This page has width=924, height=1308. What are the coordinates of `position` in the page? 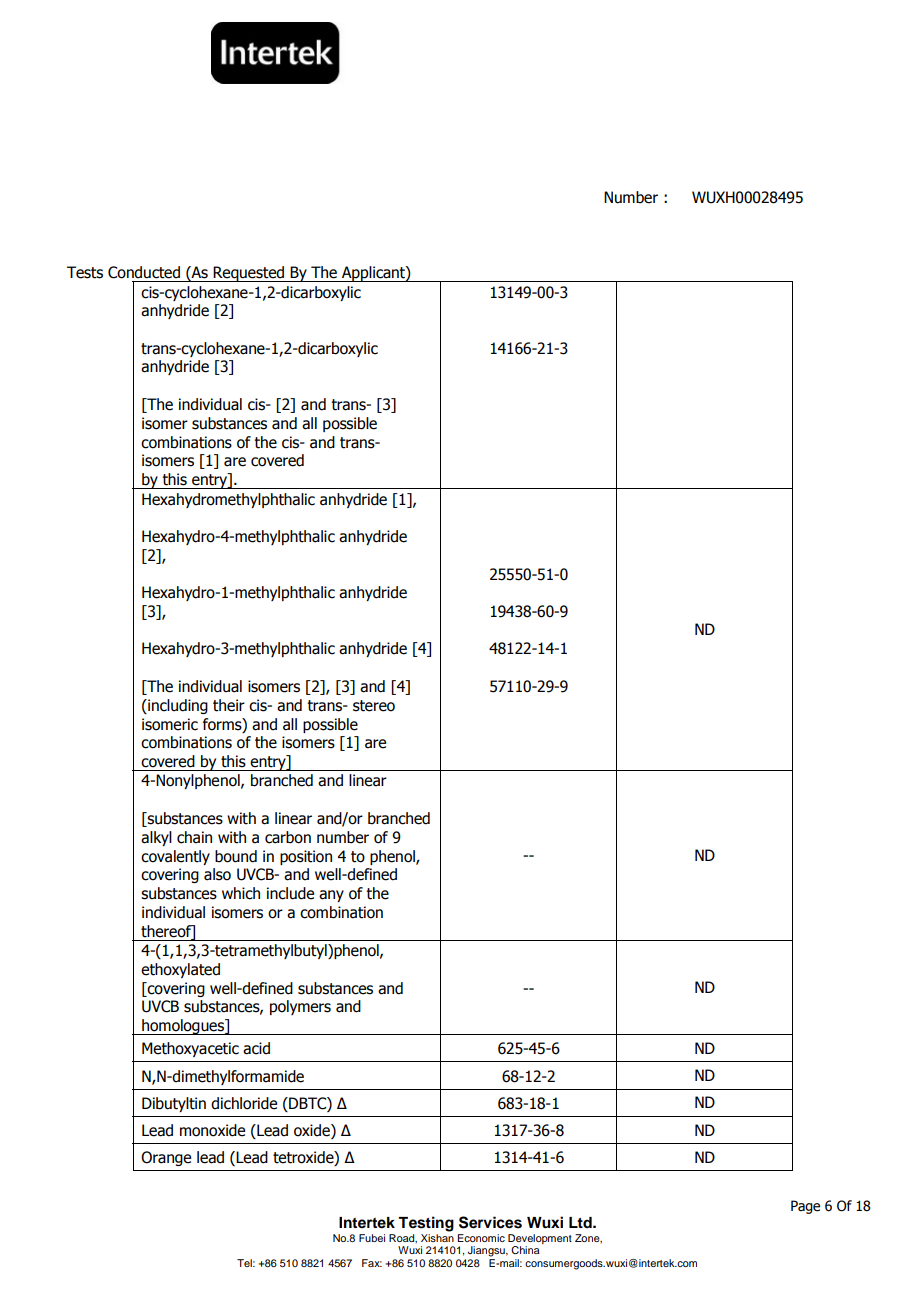 It's located at (306, 857).
